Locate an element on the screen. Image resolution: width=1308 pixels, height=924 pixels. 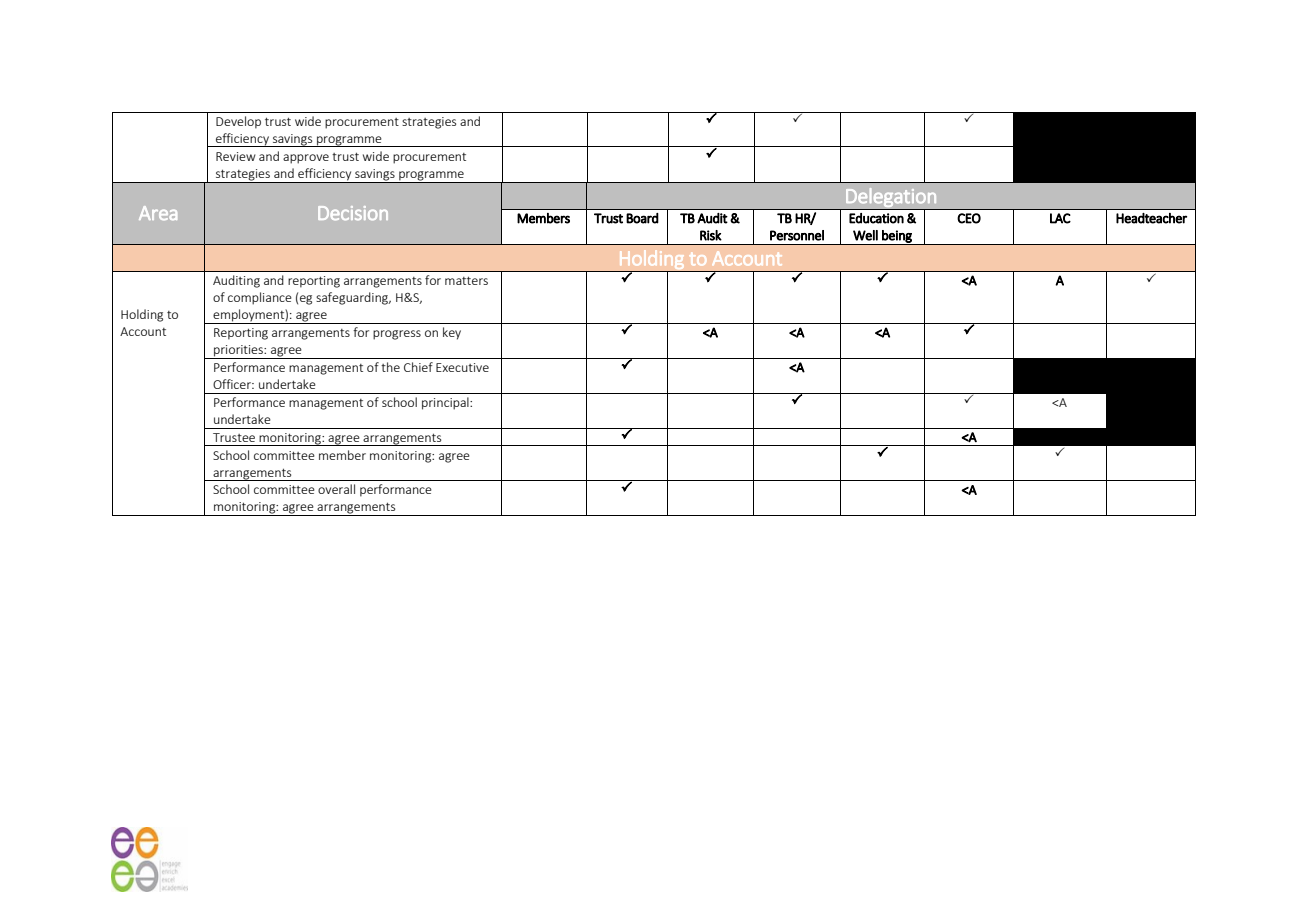
Education is located at coordinates (876, 218).
